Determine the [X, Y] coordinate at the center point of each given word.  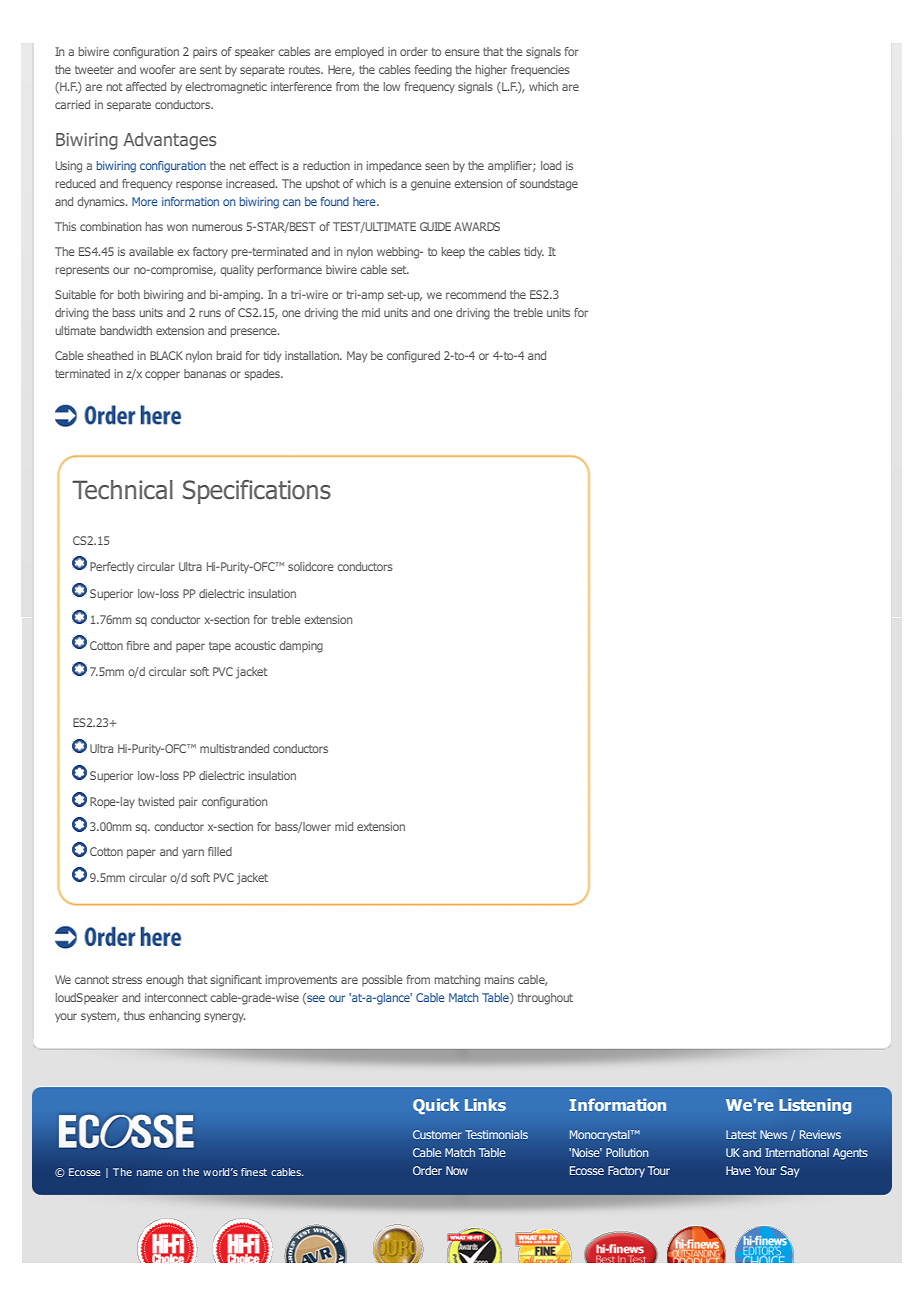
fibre [138, 645]
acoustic [255, 645]
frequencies [540, 70]
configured [413, 357]
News [773, 1134]
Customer [437, 1134]
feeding [433, 71]
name [150, 1173]
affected [146, 86]
